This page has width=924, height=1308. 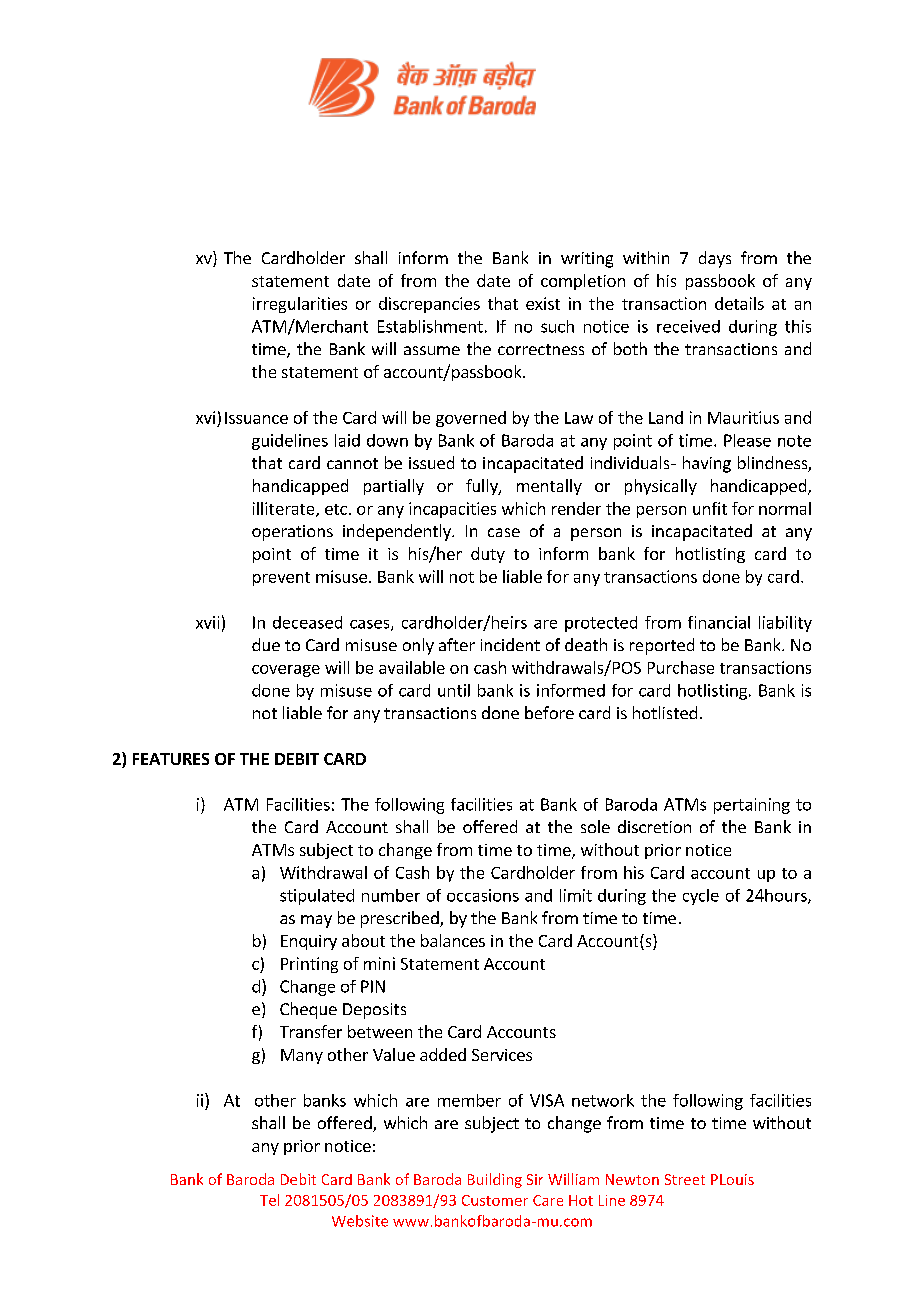 What do you see at coordinates (281, 579) in the page?
I see `prevent` at bounding box center [281, 579].
